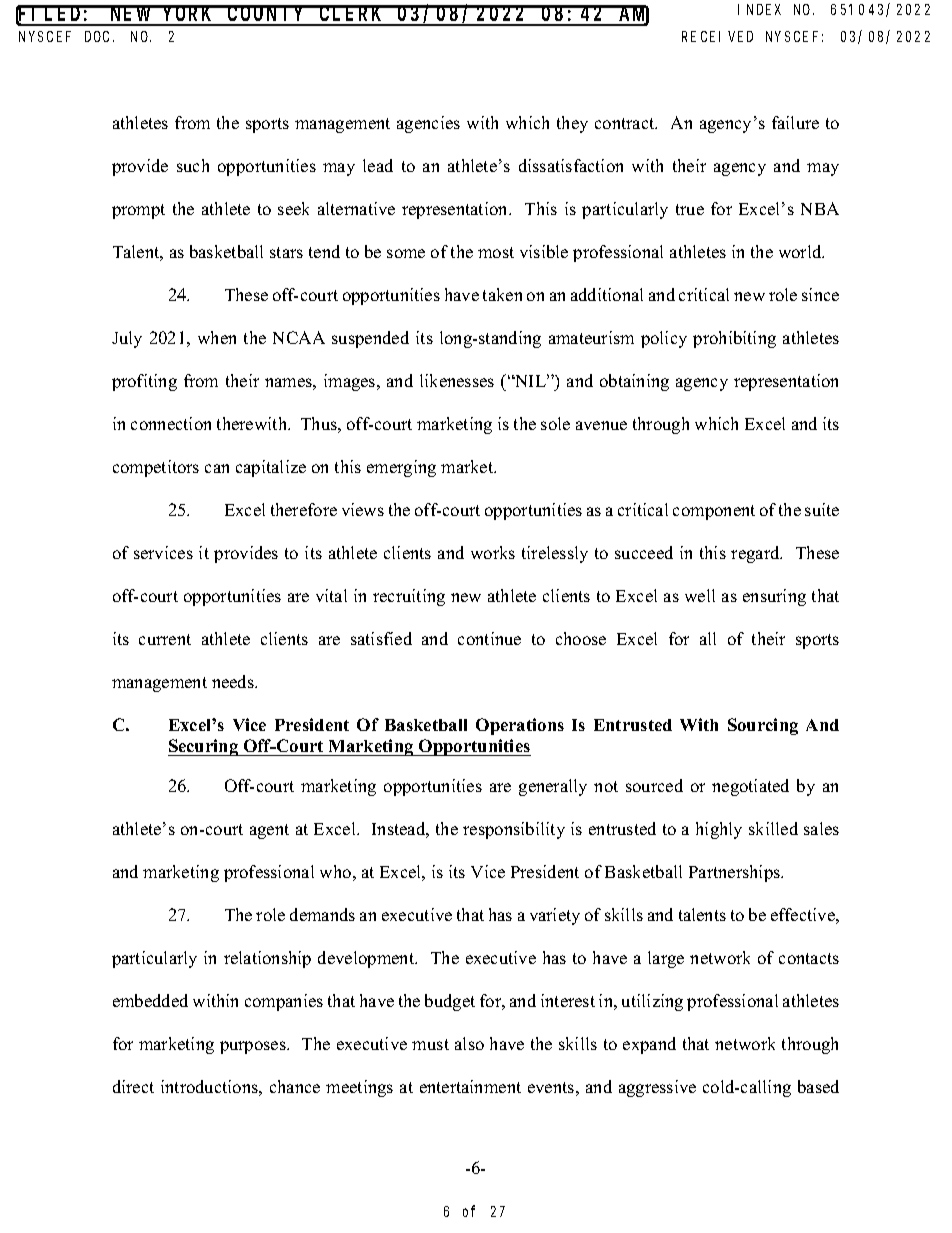 This image has height=1233, width=952. I want to click on DOC, so click(99, 36).
